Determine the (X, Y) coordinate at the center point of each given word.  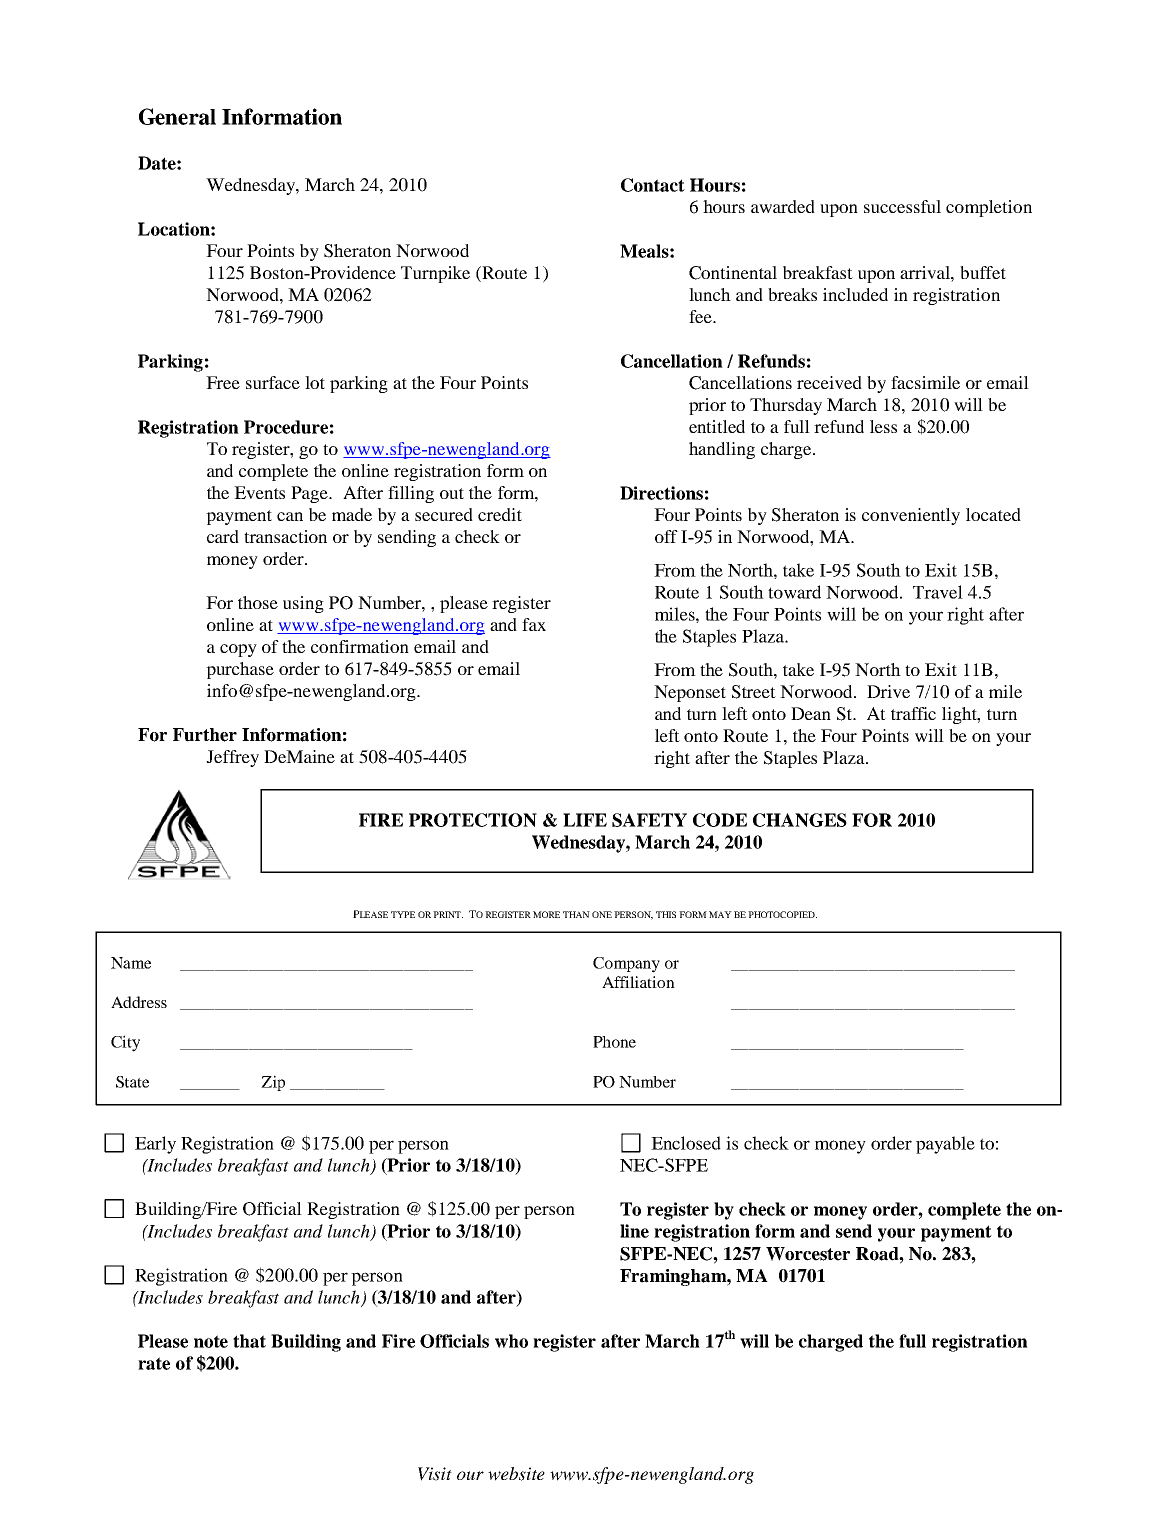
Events (259, 492)
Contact (653, 185)
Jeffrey (232, 758)
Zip (273, 1083)
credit (500, 514)
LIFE (585, 820)
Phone (614, 1042)
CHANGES (800, 820)
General (177, 116)
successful (902, 206)
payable (945, 1145)
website (516, 1474)
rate (154, 1363)
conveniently (911, 516)
